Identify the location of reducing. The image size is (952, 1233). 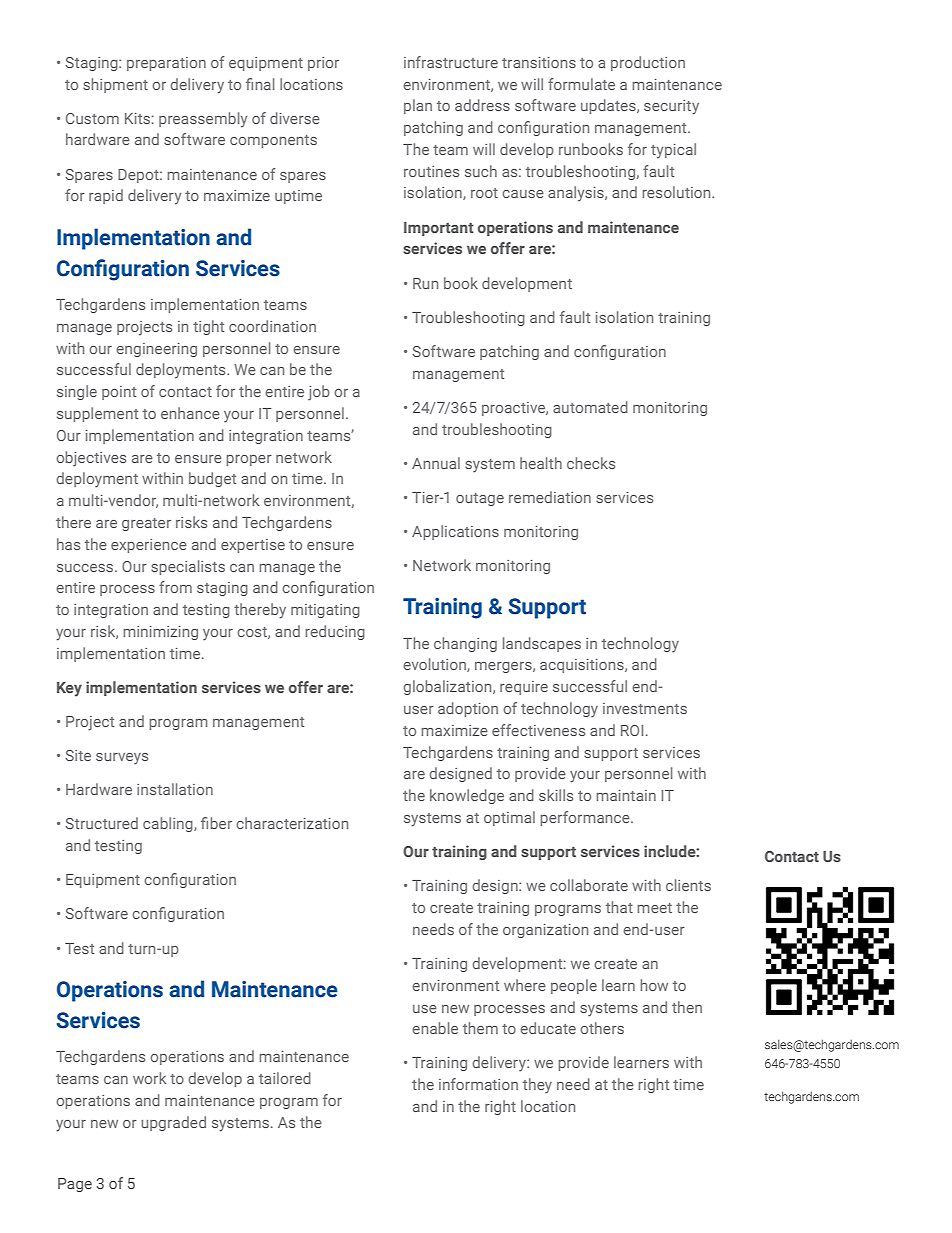
(335, 632).
